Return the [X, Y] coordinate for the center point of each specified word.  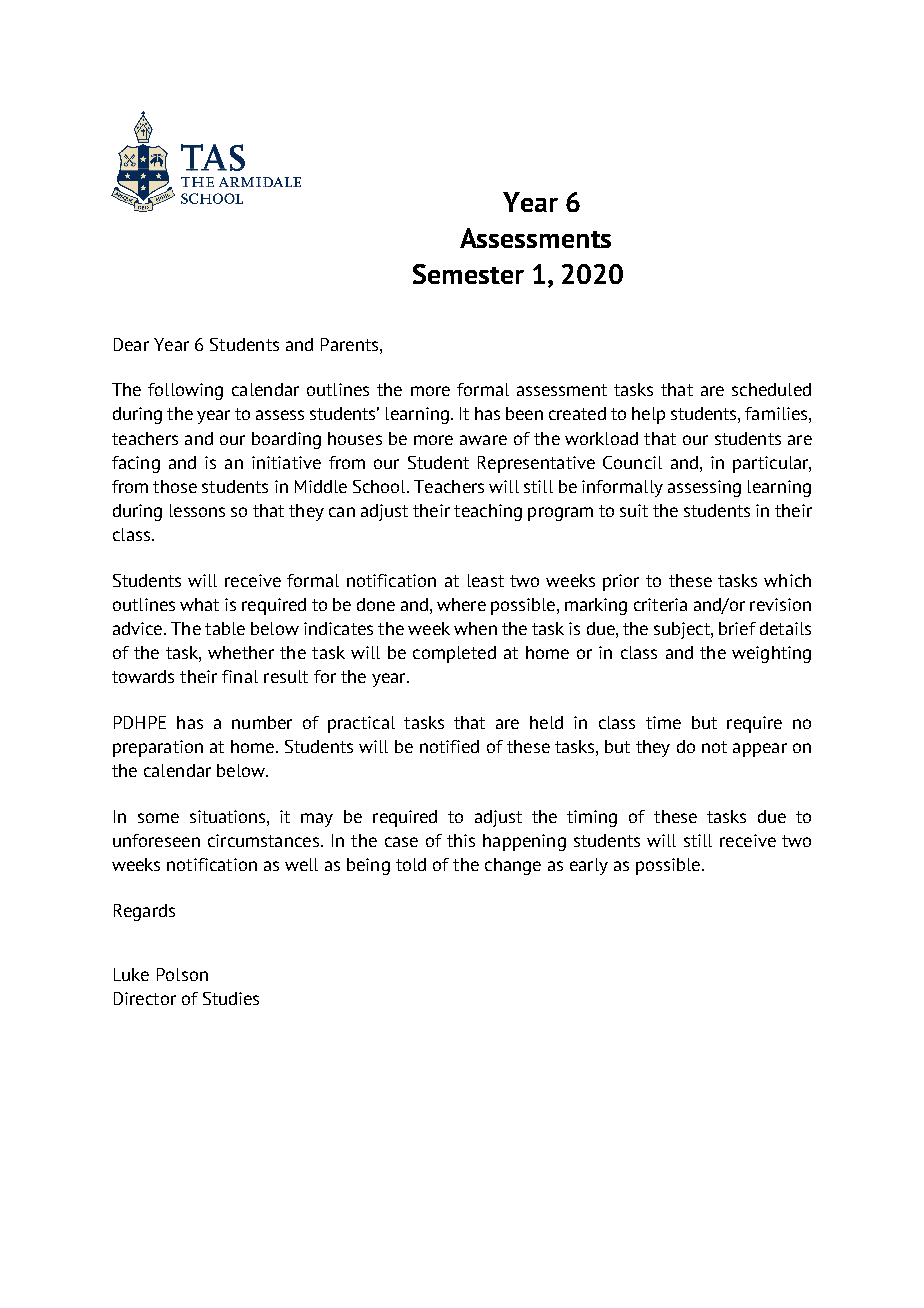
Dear [131, 344]
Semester [468, 274]
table [225, 628]
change [513, 866]
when [475, 628]
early [589, 866]
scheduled [771, 389]
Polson [182, 974]
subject [683, 630]
